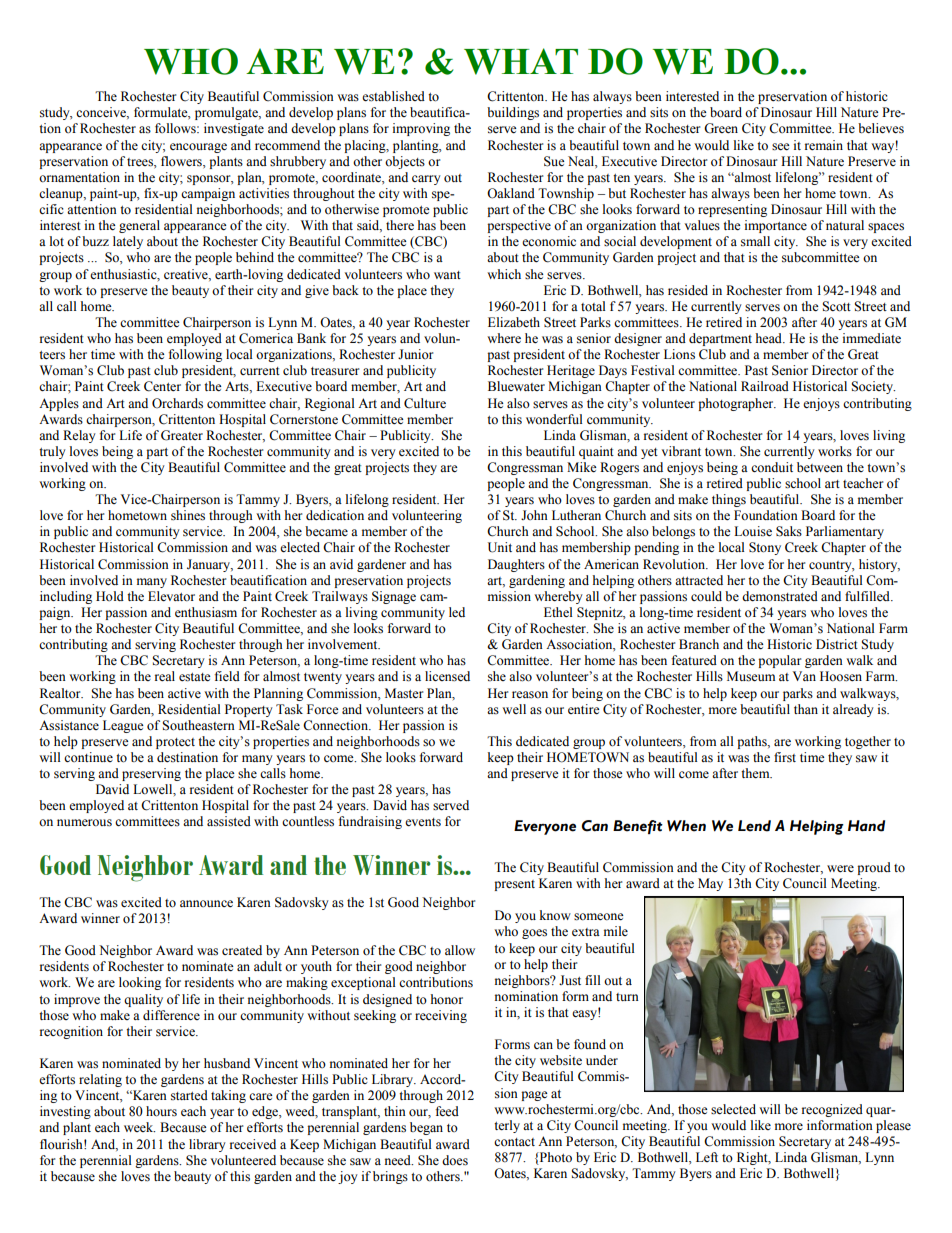  What do you see at coordinates (840, 868) in the page?
I see `were` at bounding box center [840, 868].
